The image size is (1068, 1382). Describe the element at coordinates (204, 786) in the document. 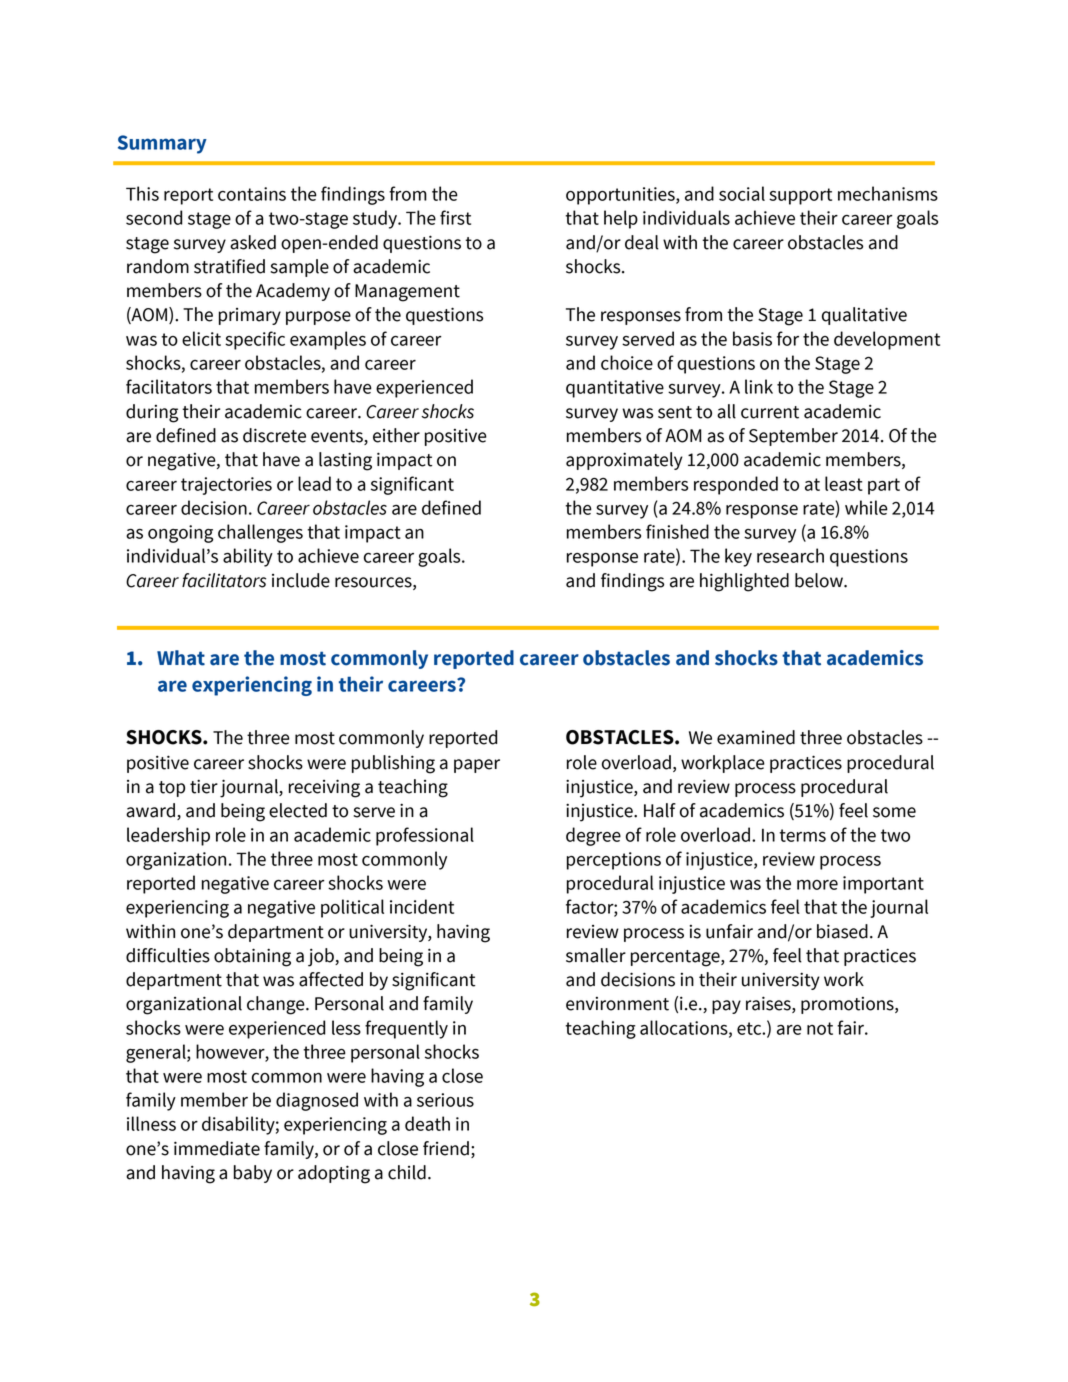

I see `tier` at that location.
